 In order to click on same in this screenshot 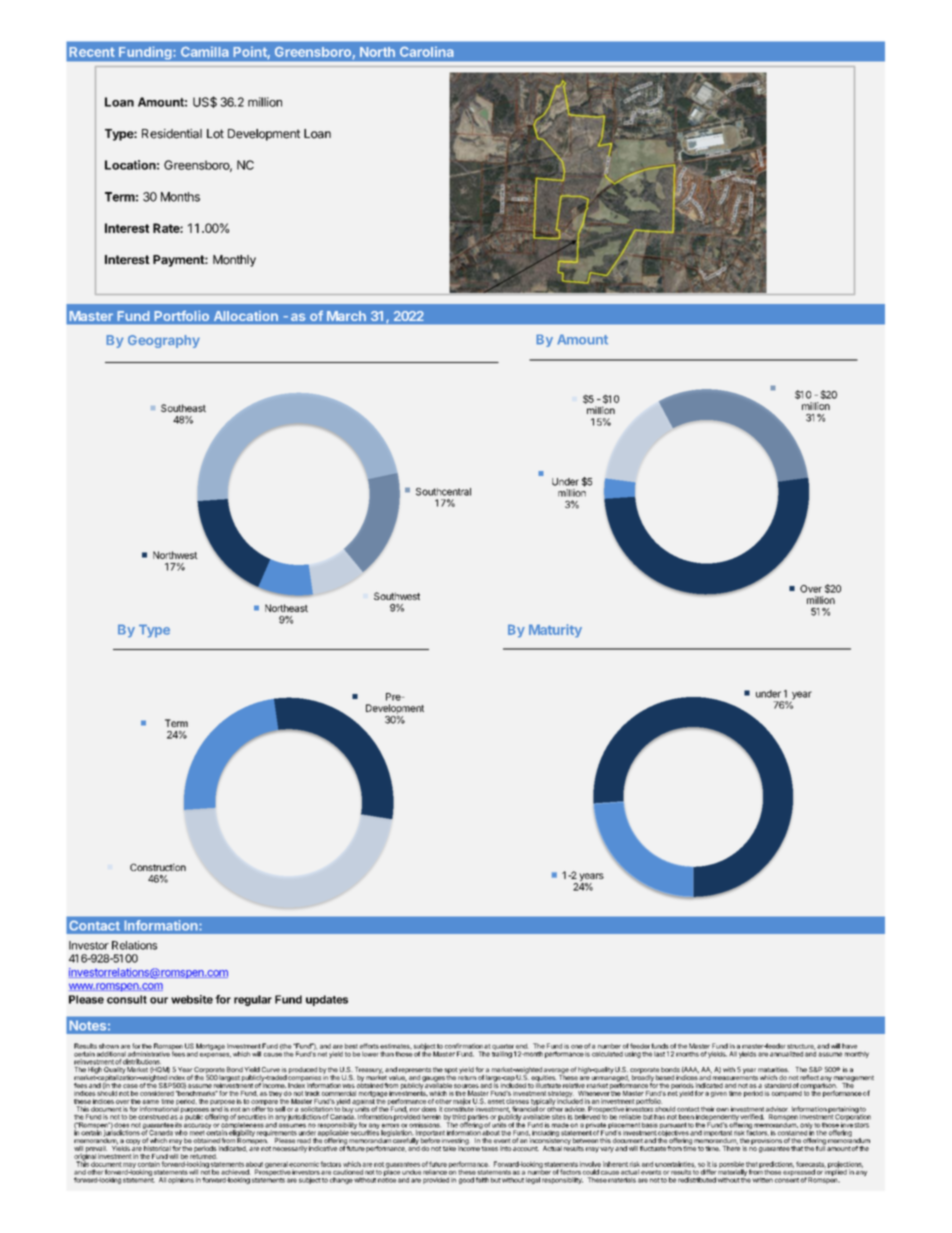, I will do `click(150, 1102)`.
